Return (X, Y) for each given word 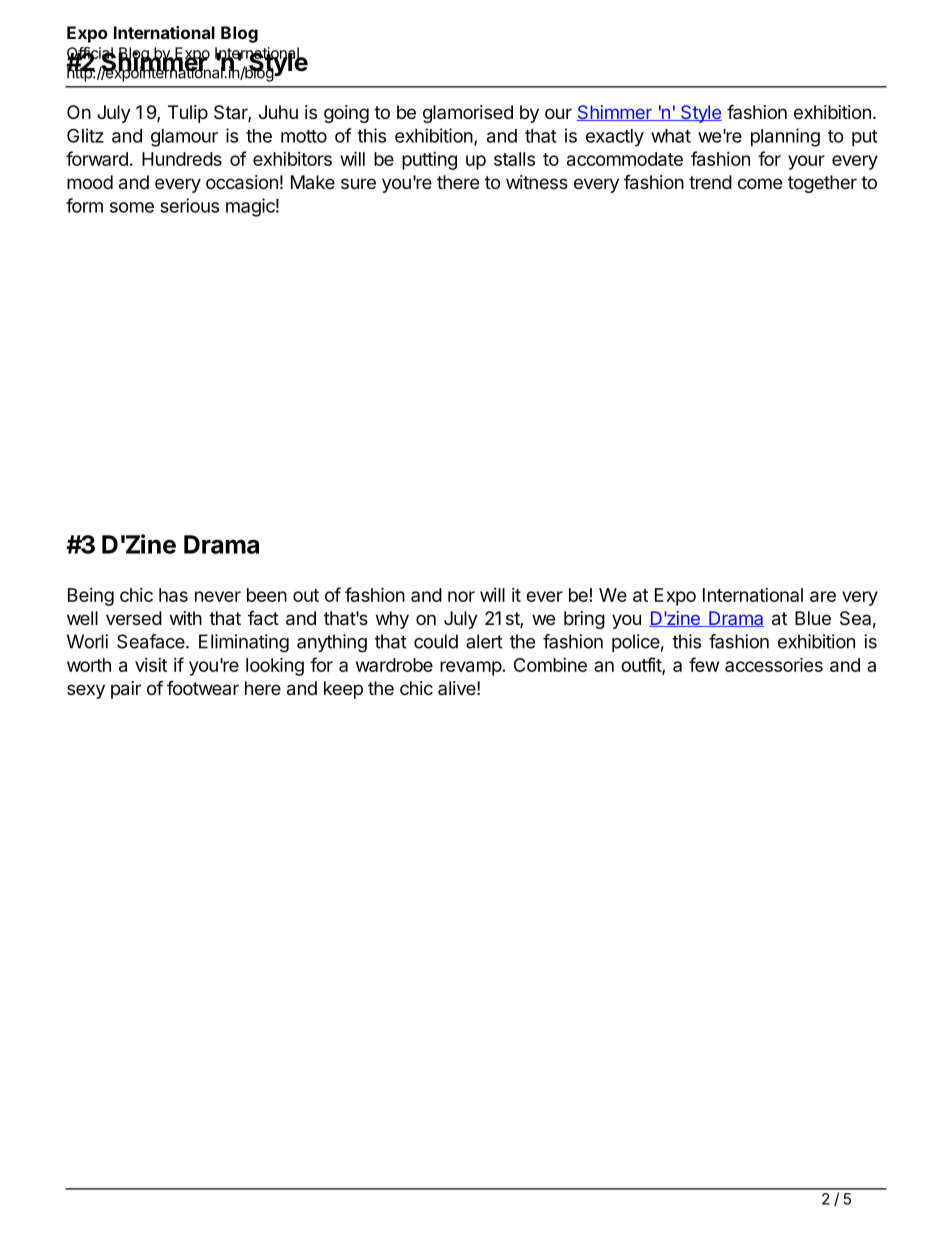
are (823, 596)
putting (429, 161)
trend (710, 182)
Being (91, 597)
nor (461, 596)
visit (151, 665)
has (173, 595)
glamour (184, 138)
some (132, 207)
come (760, 183)
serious (189, 205)
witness (537, 182)
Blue (813, 618)
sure (358, 183)
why (392, 620)
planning (785, 137)
